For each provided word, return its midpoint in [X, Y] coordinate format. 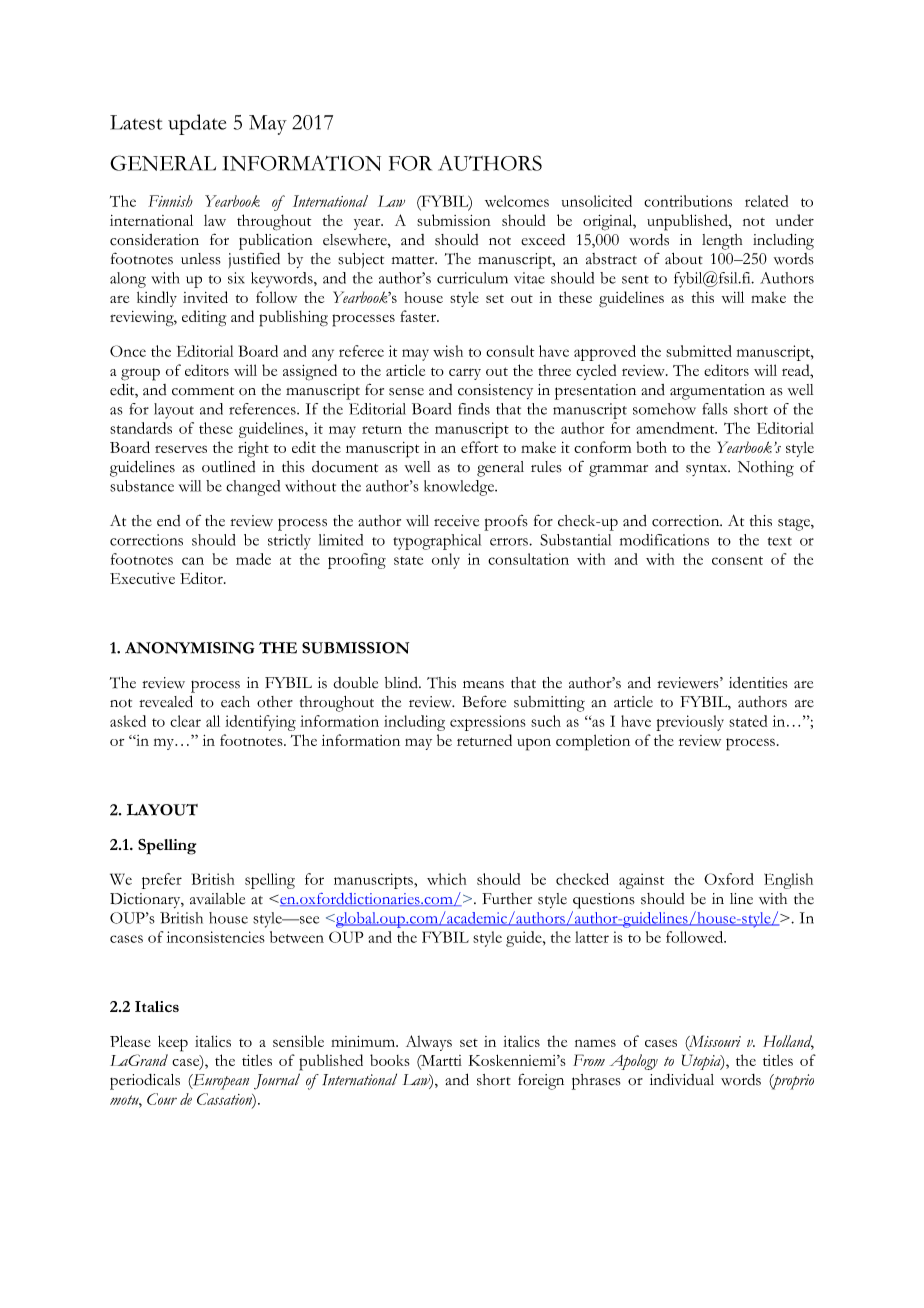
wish [448, 351]
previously [690, 723]
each [235, 702]
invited [205, 297]
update [197, 124]
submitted [699, 351]
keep [173, 1043]
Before [484, 701]
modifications [664, 540]
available [217, 899]
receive [456, 521]
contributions [688, 201]
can [193, 561]
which [446, 879]
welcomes [517, 201]
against [641, 881]
